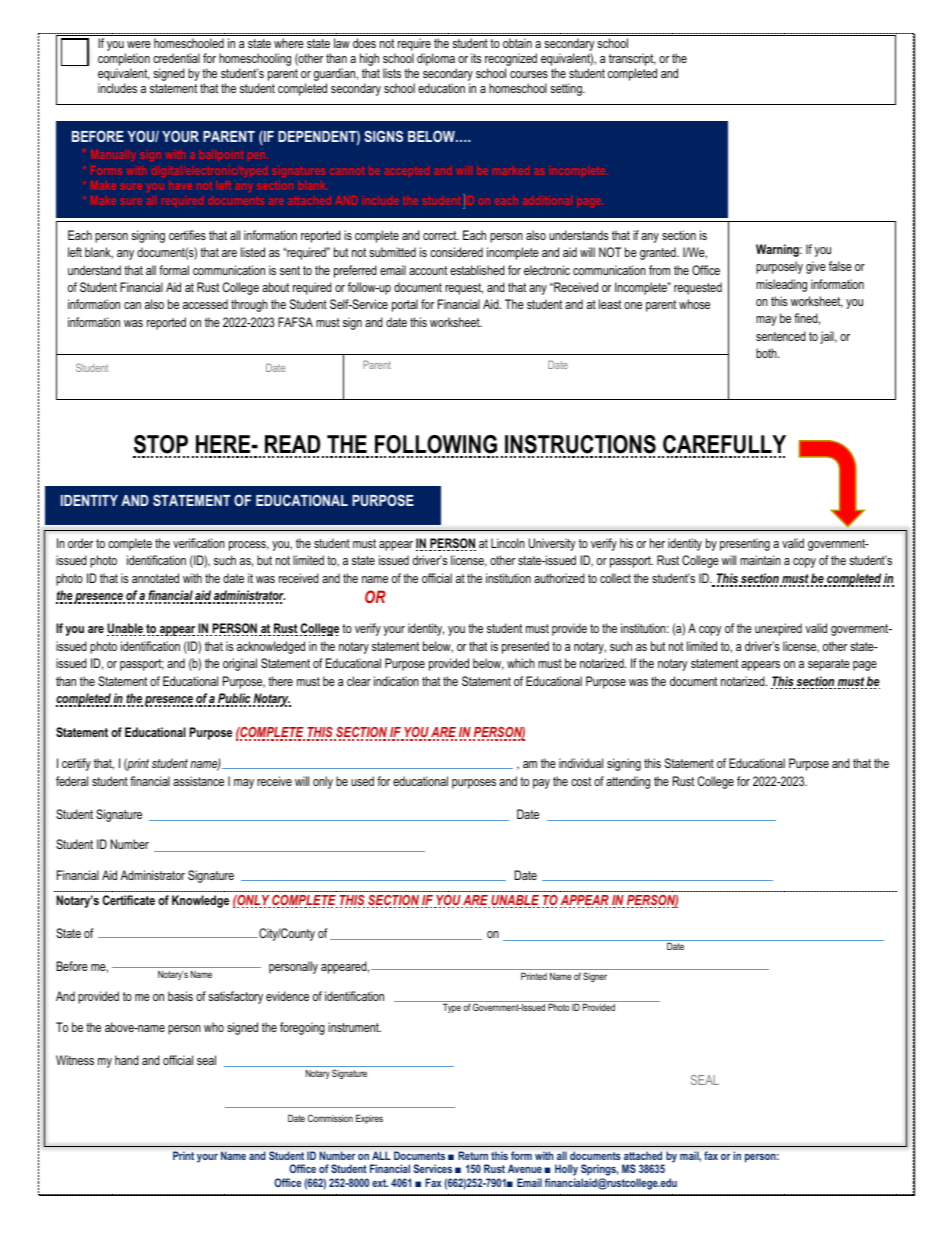 The width and height of the screenshot is (952, 1233). I want to click on transcript, so click(632, 59).
